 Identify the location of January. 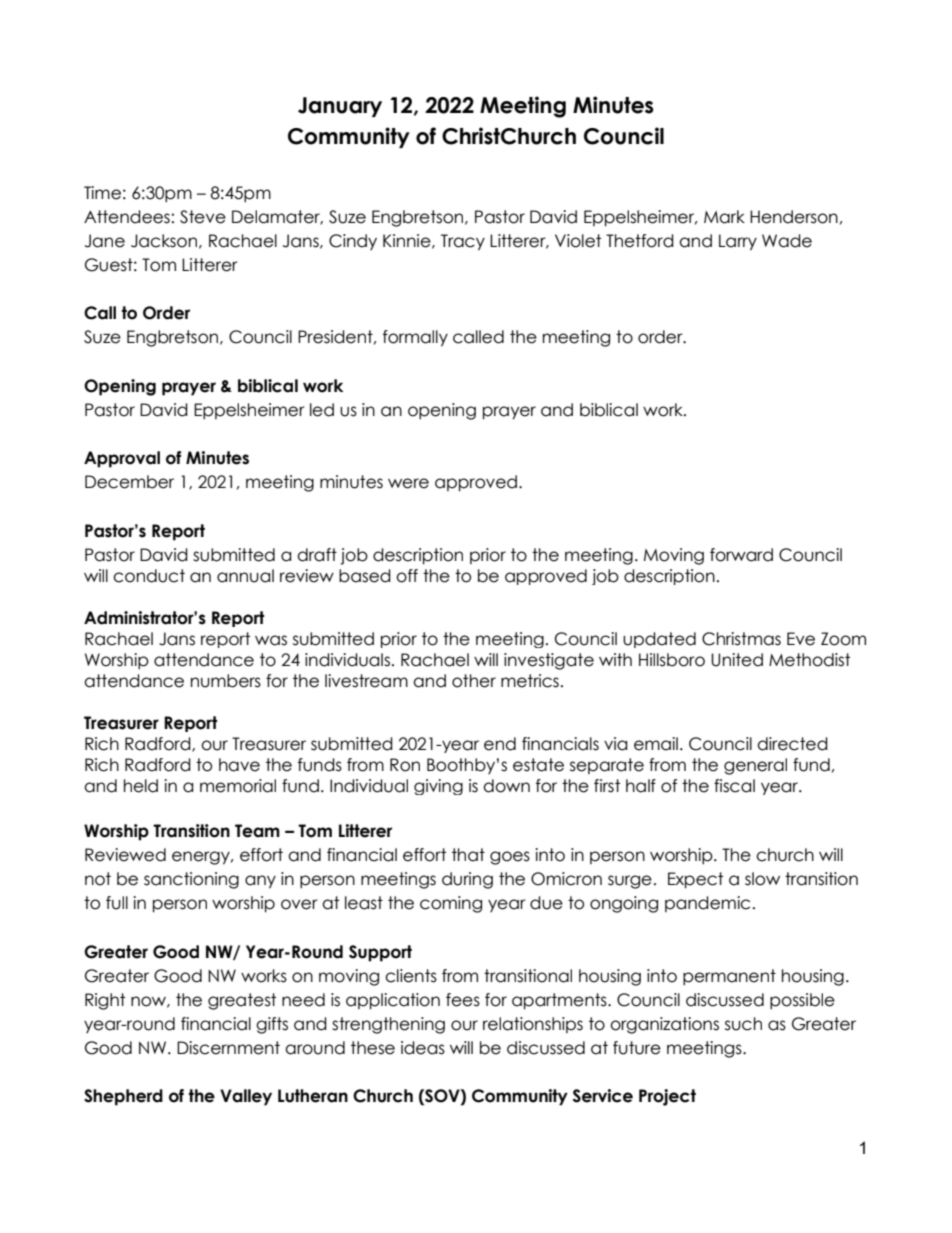
(340, 107).
